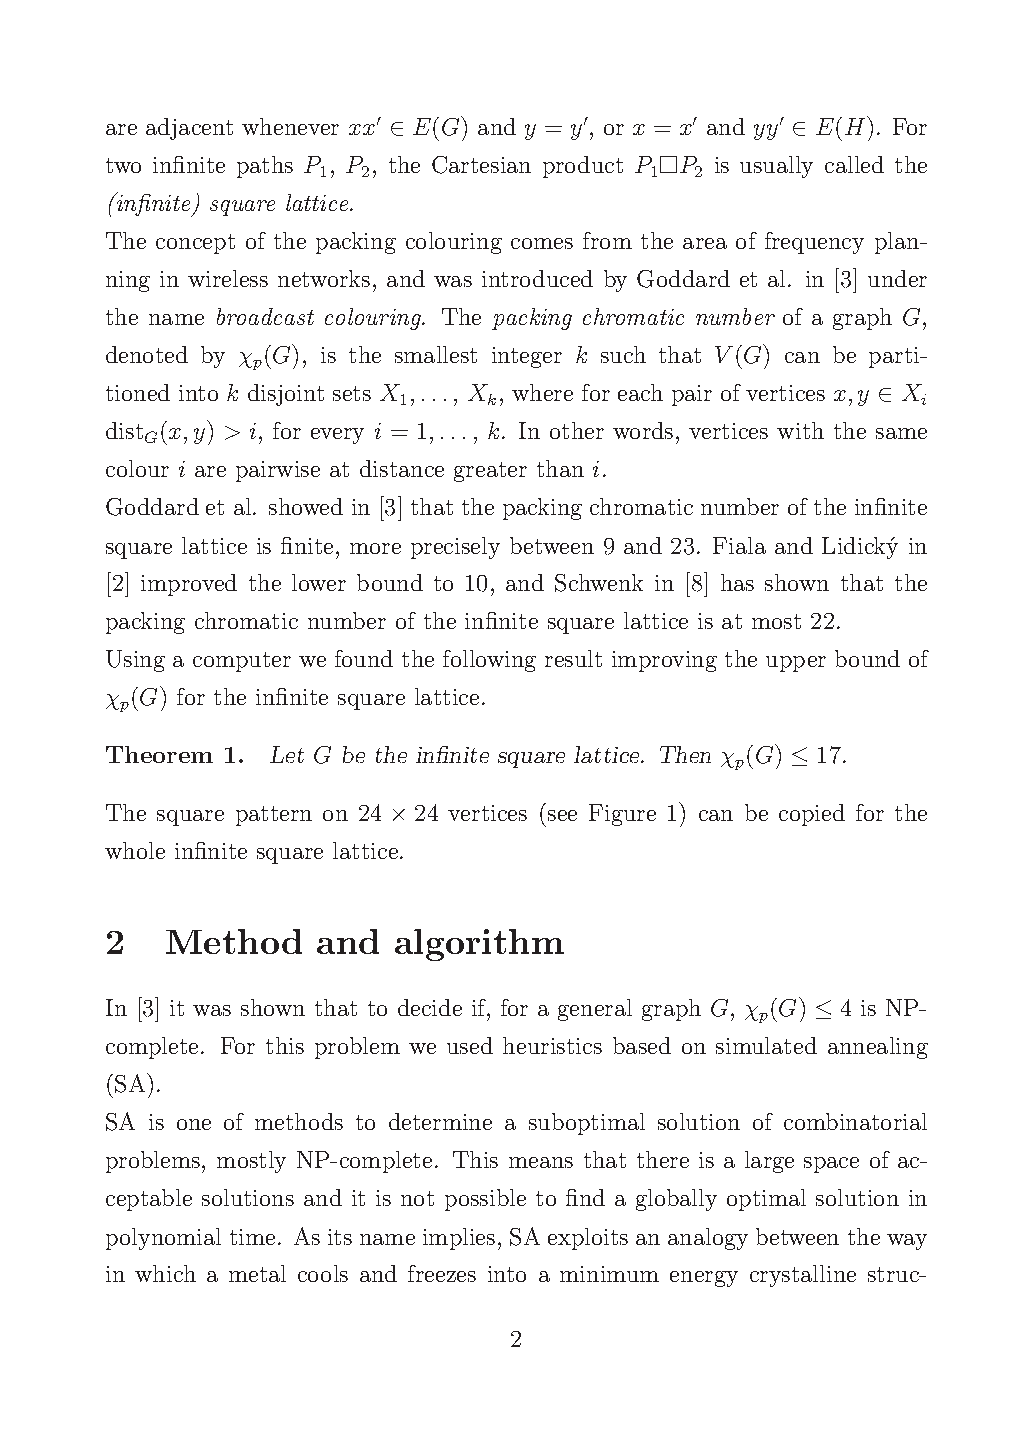  Describe the element at coordinates (306, 506) in the screenshot. I see `showed` at that location.
